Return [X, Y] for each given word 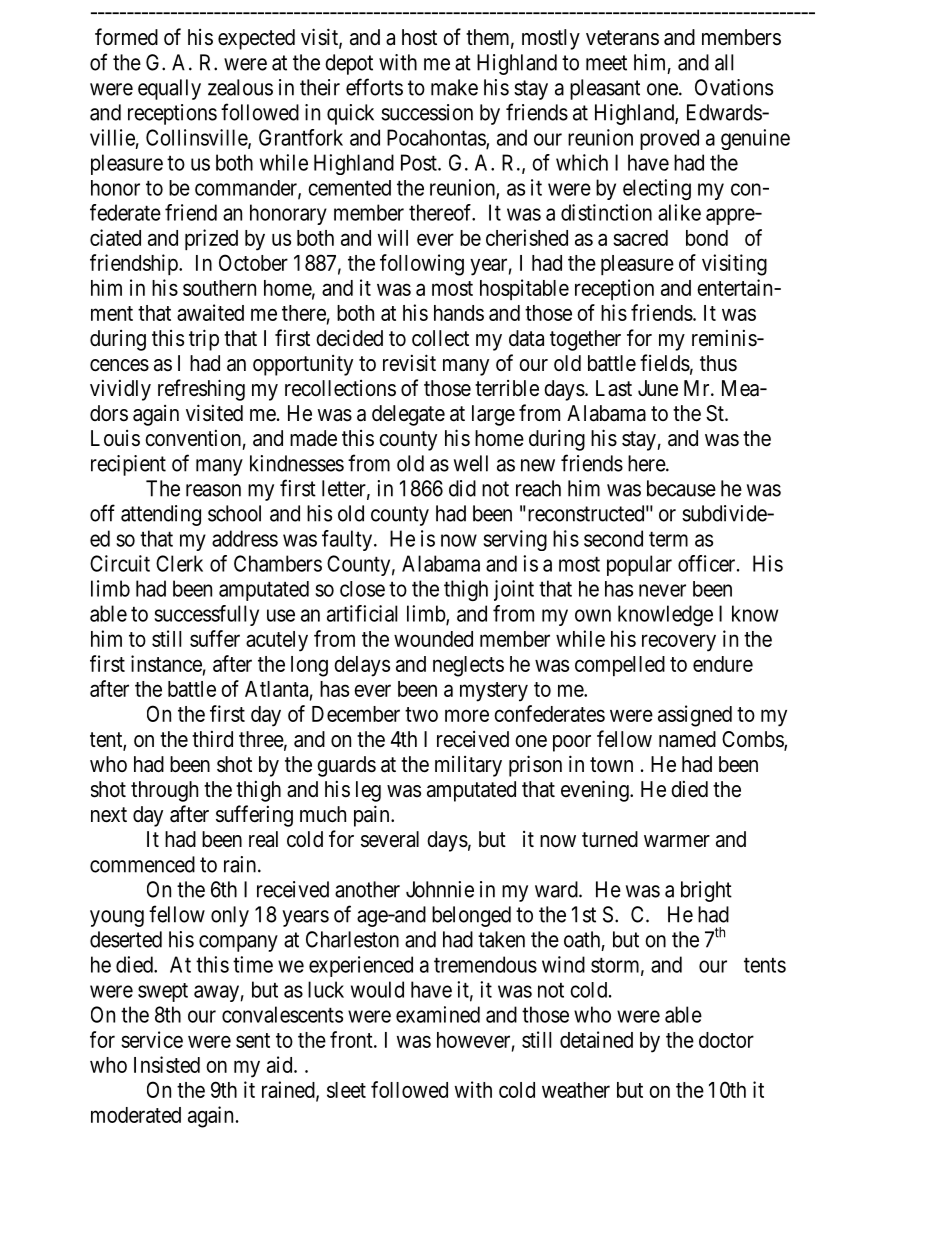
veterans [622, 38]
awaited [210, 312]
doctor [726, 1040]
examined [438, 1014]
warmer [677, 841]
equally [169, 89]
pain [373, 816]
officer [708, 563]
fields [665, 363]
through [164, 791]
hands [459, 313]
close [362, 589]
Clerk [179, 563]
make [454, 87]
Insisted [167, 1064]
